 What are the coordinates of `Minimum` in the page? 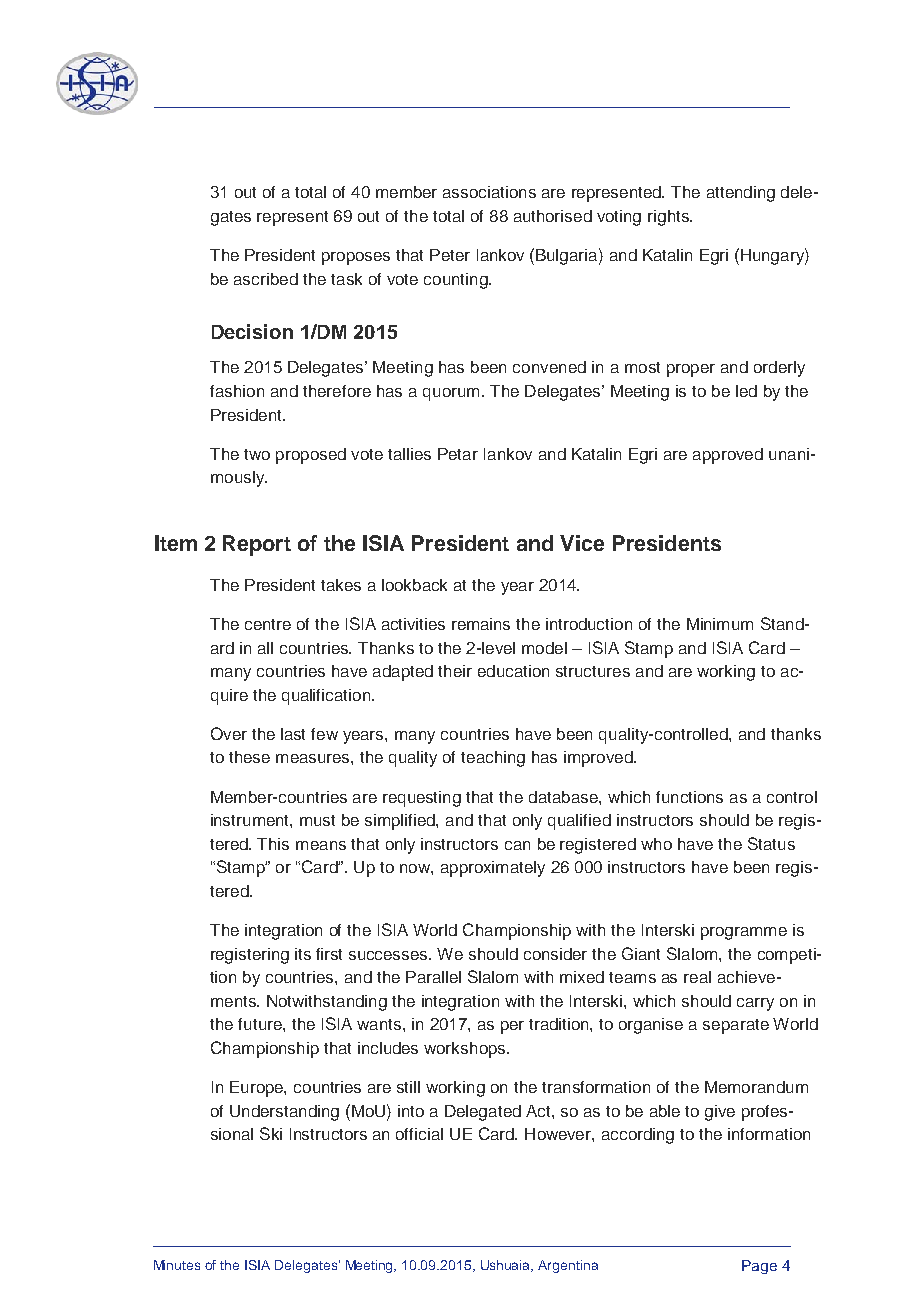 It's located at (720, 624).
